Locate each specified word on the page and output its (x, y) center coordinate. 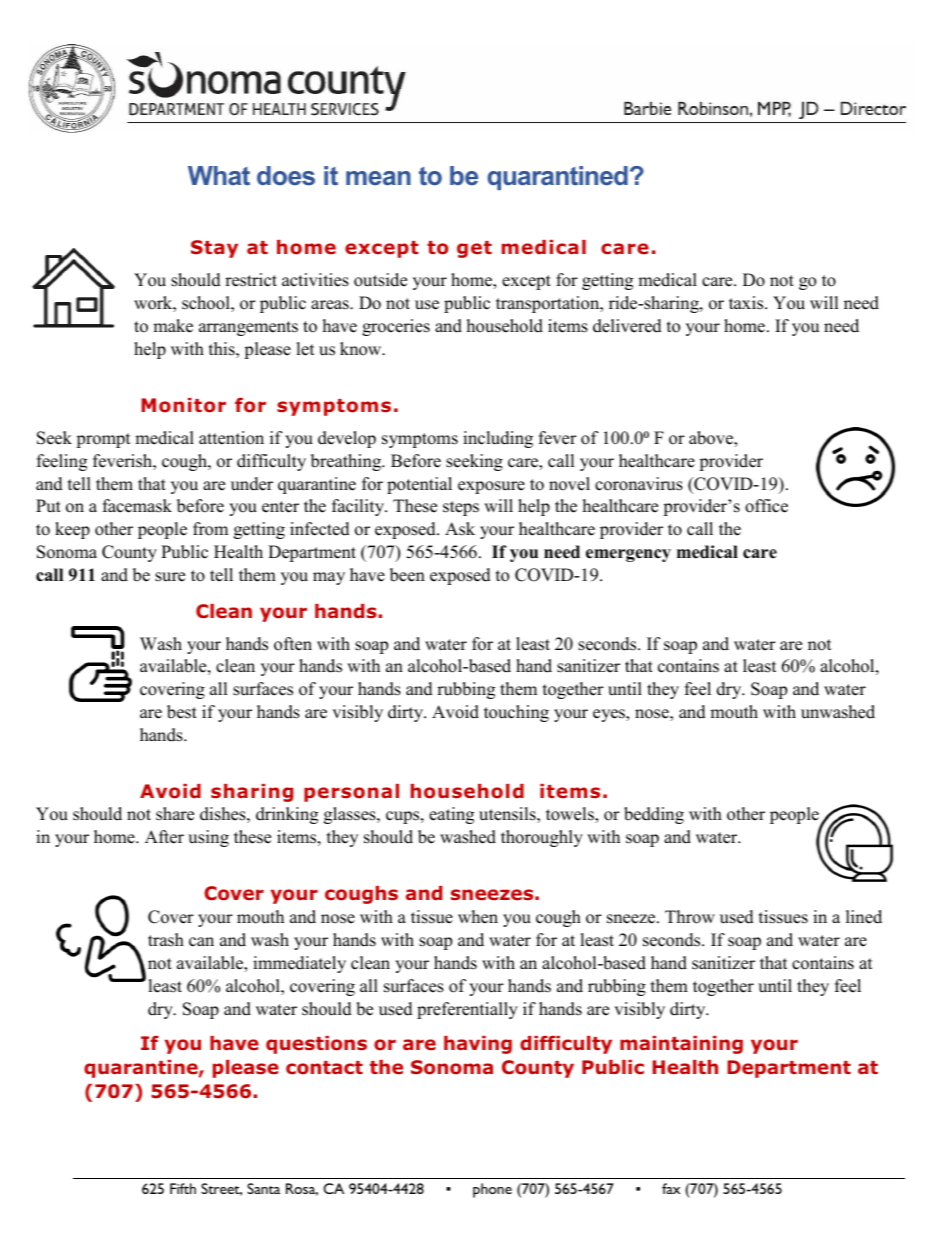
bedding (654, 815)
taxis (747, 303)
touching (516, 713)
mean (378, 178)
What (219, 175)
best (182, 712)
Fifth (183, 1188)
